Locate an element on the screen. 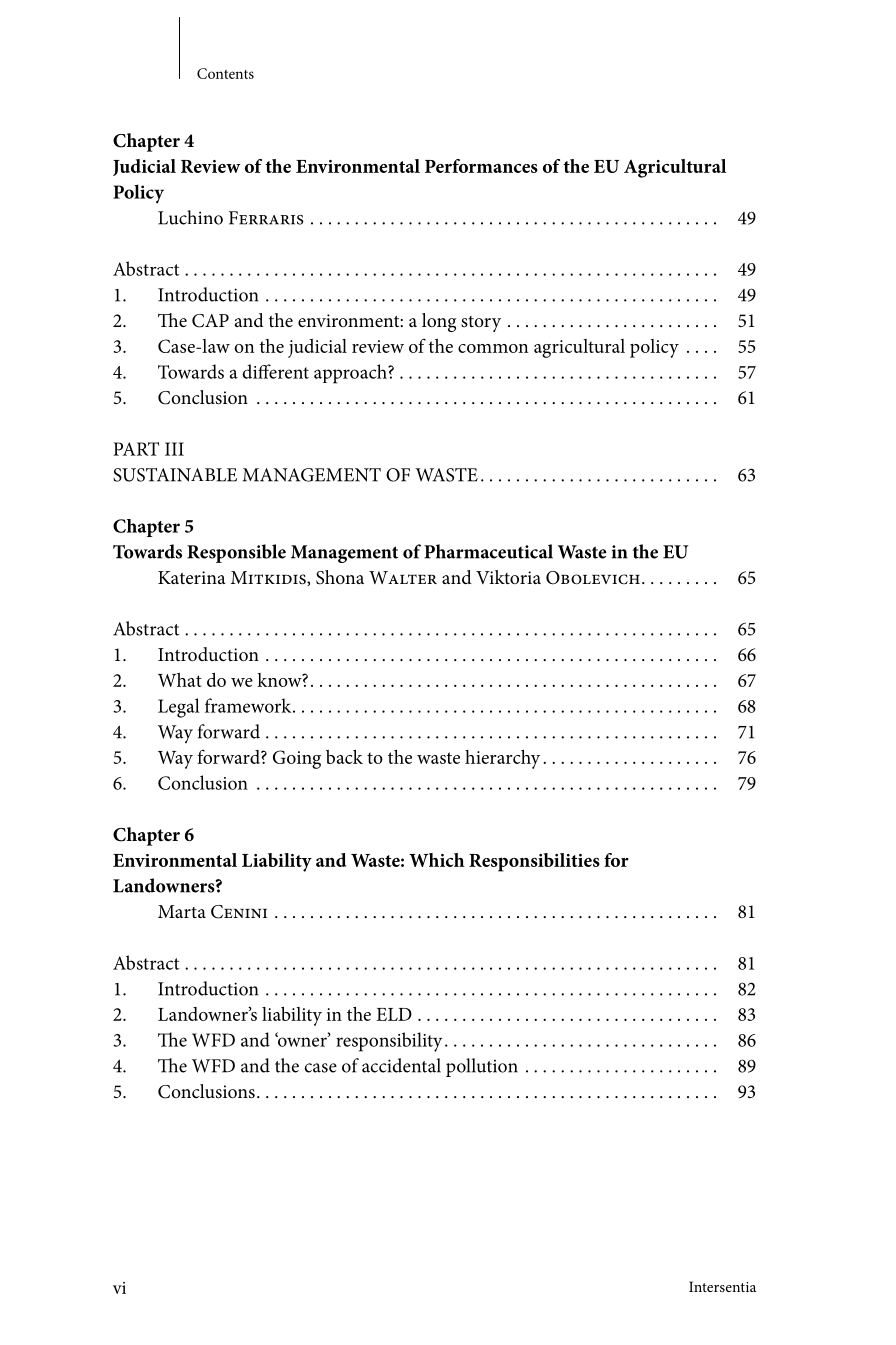 The height and width of the screenshot is (1345, 896). Ferraris is located at coordinates (266, 218).
